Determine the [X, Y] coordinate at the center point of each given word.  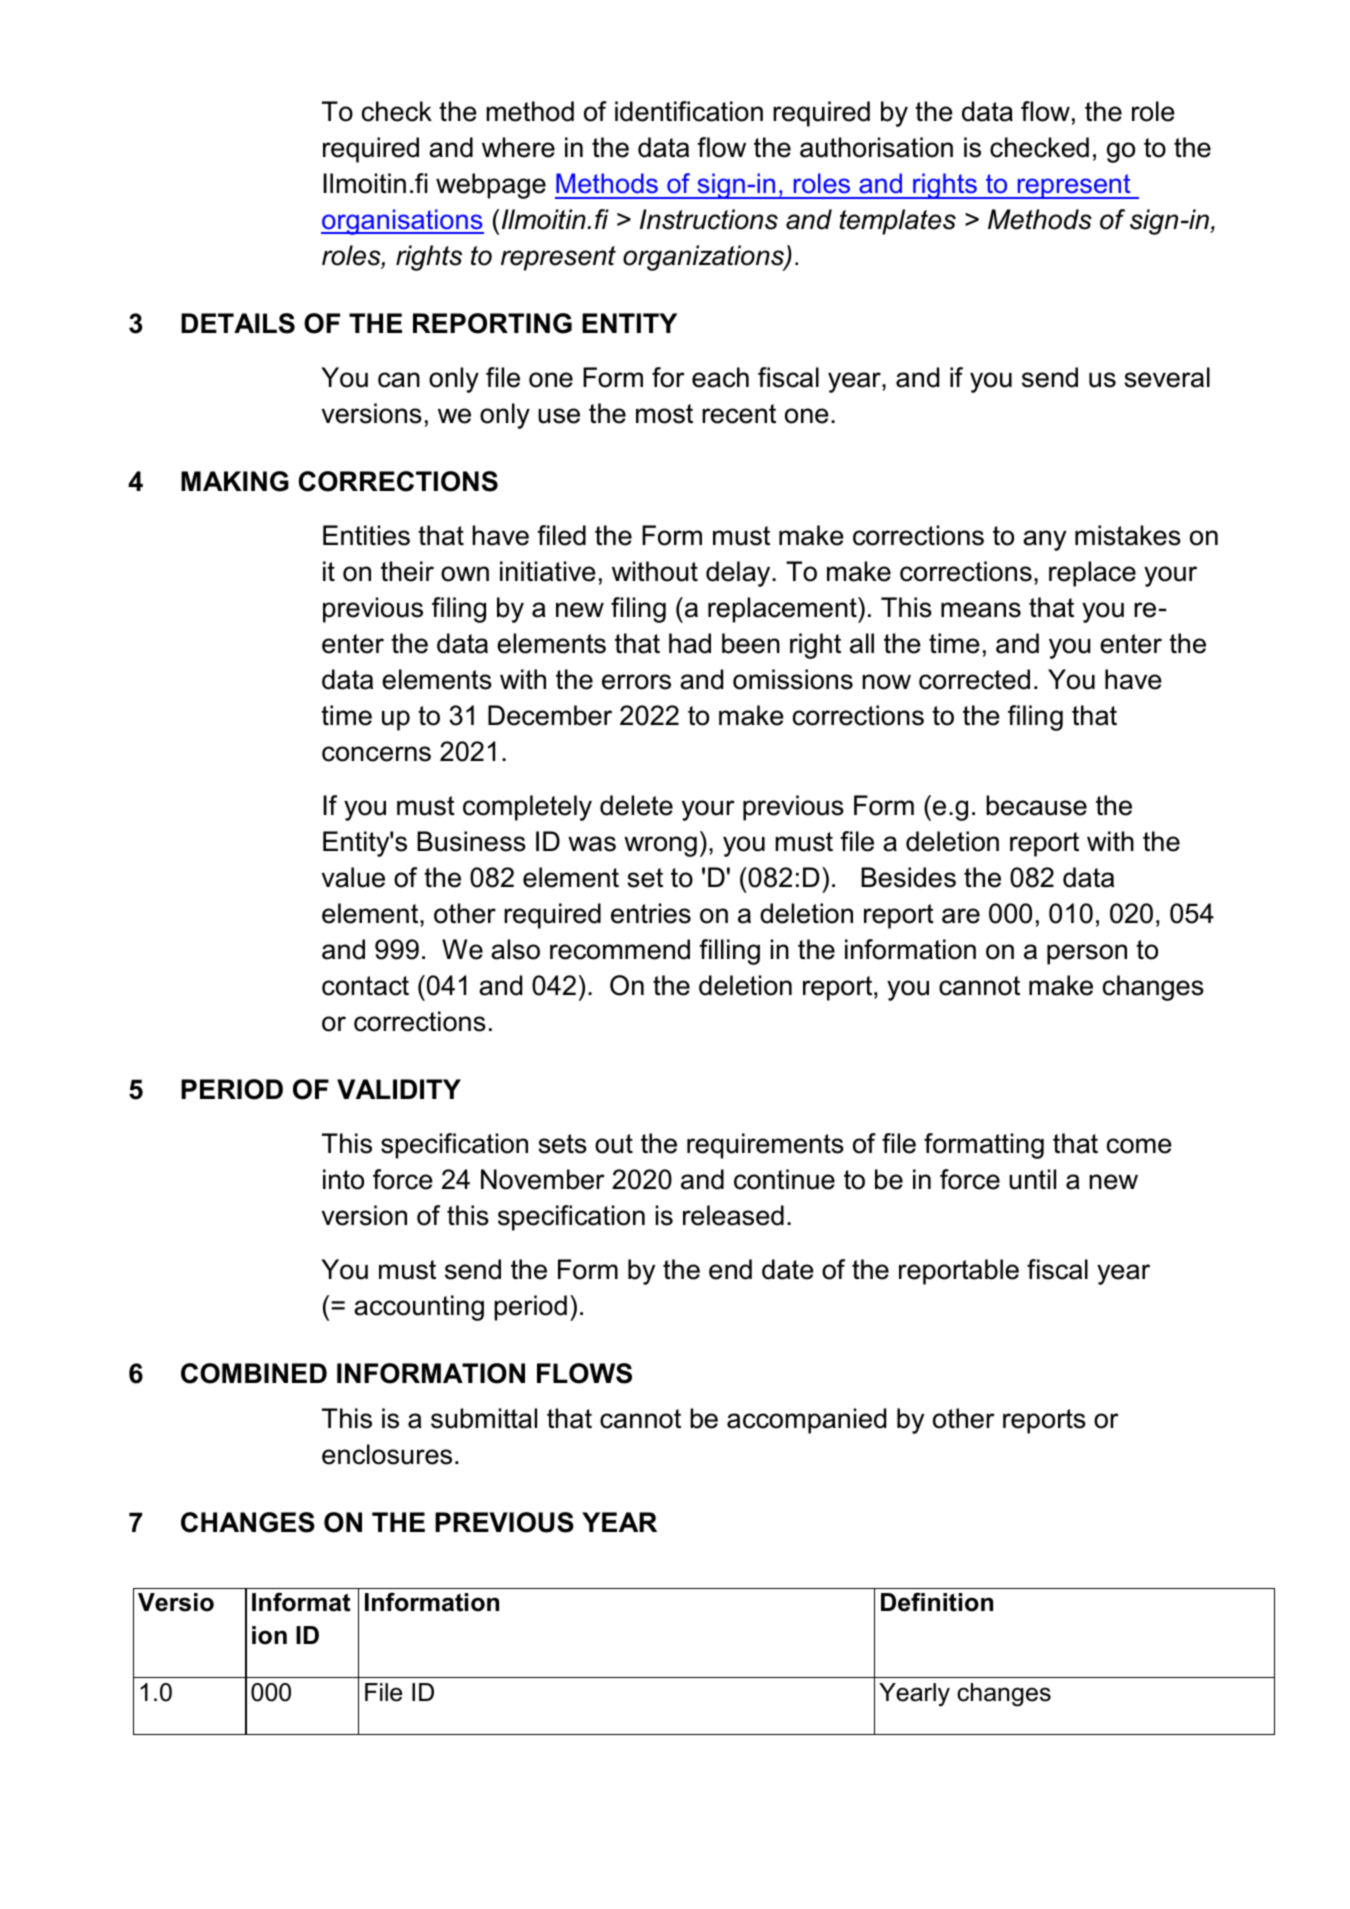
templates [898, 222]
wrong [660, 846]
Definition [937, 1602]
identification [689, 111]
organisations [402, 222]
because [1036, 805]
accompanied [806, 1421]
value [353, 877]
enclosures [387, 1454]
